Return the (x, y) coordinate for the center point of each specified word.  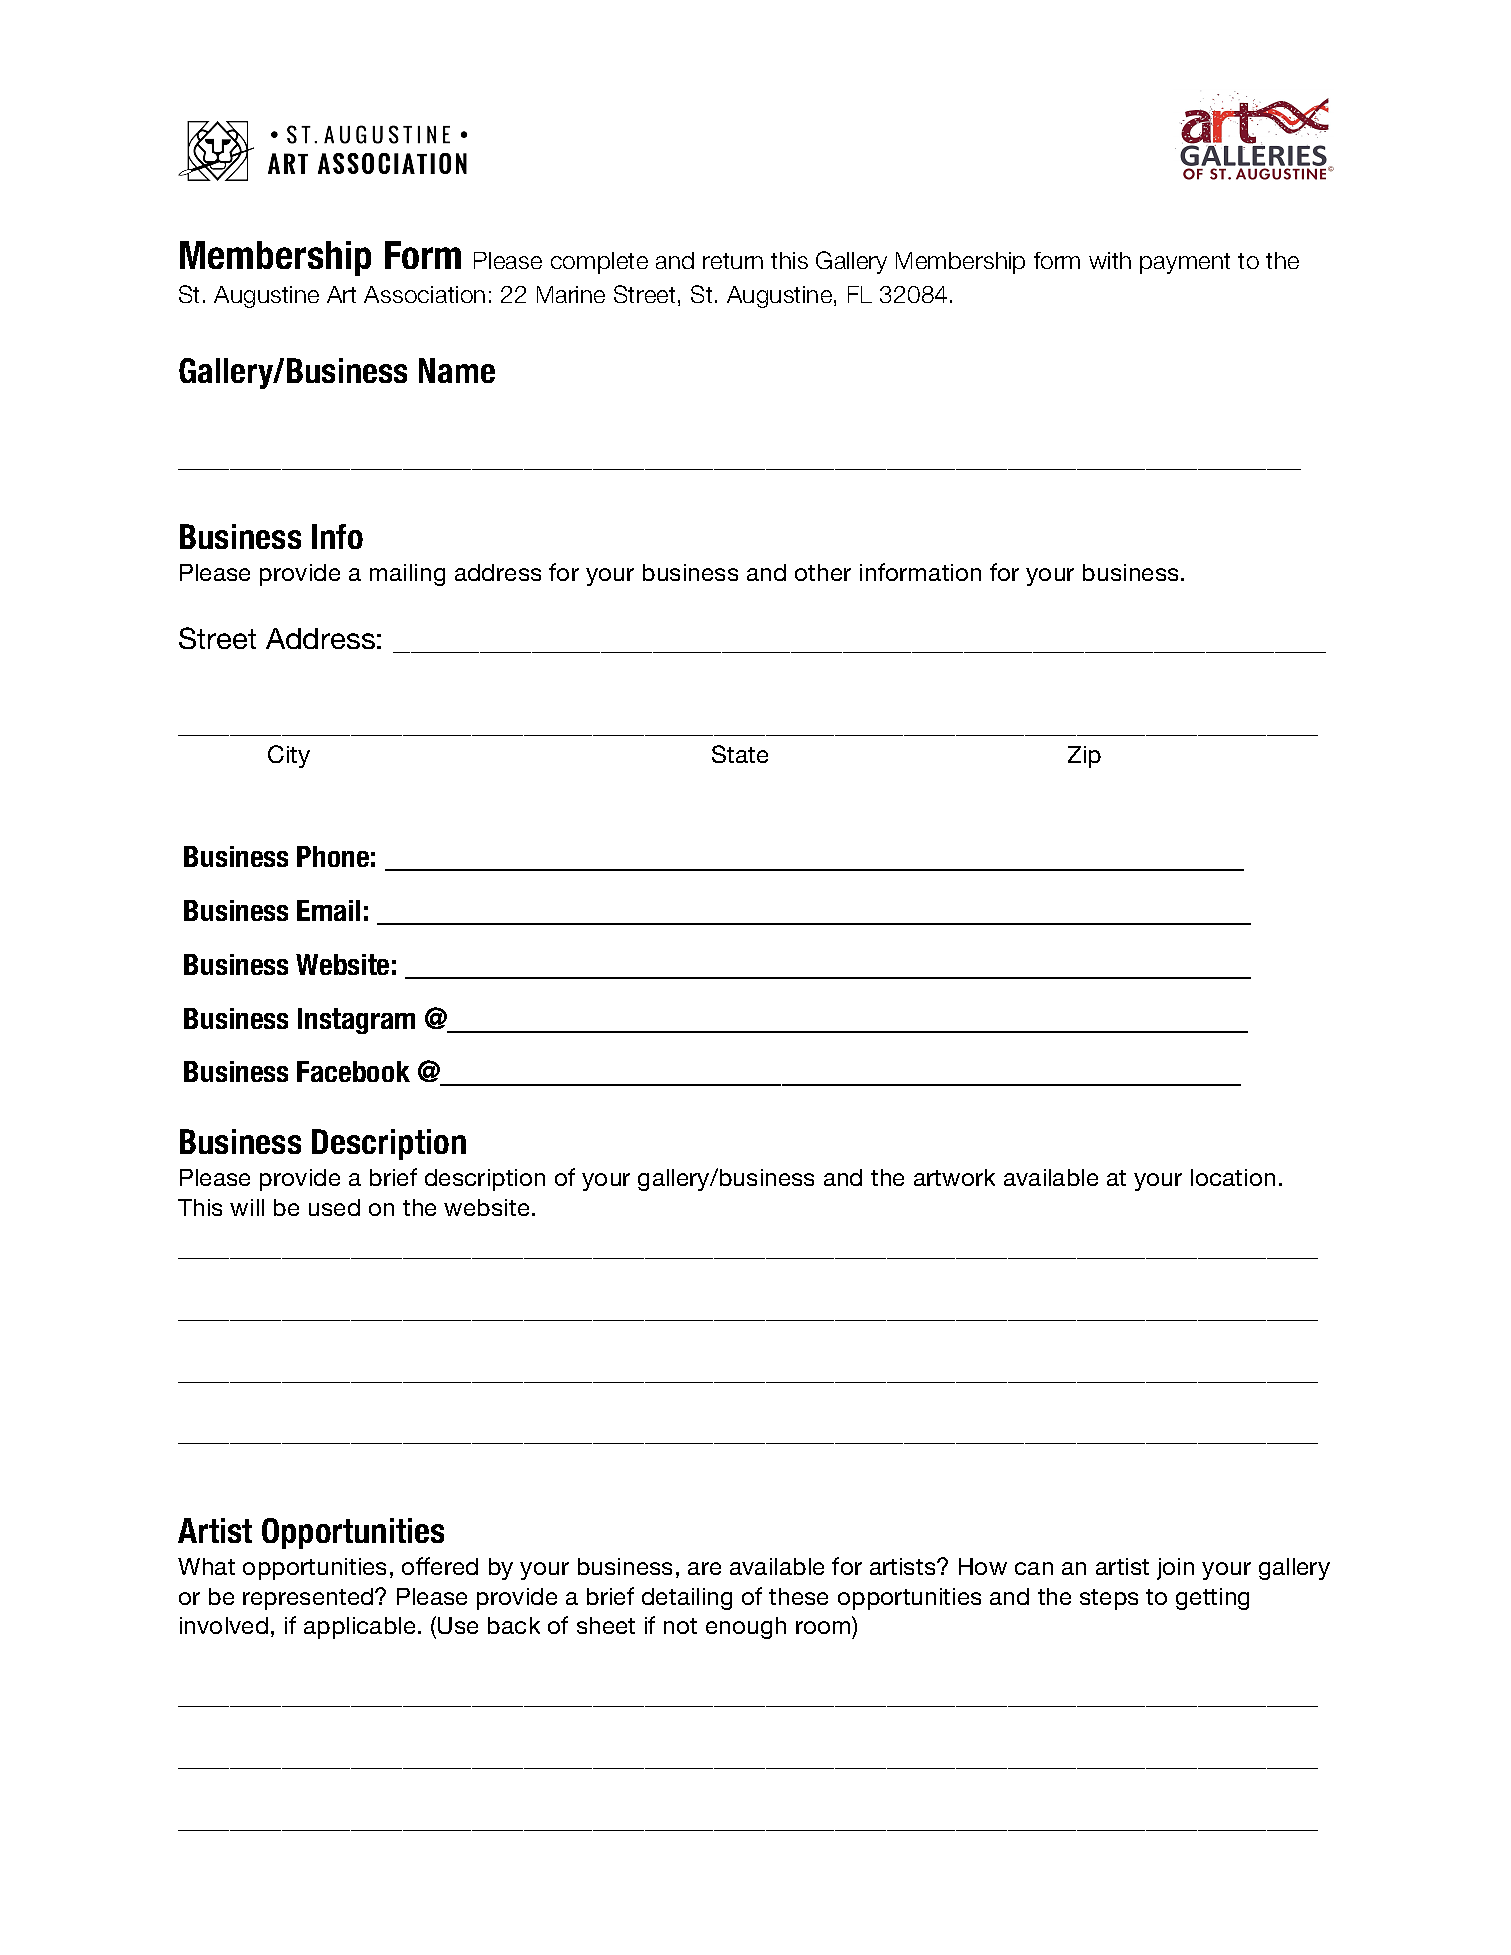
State (740, 754)
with (1110, 260)
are (704, 1568)
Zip (1084, 757)
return (733, 261)
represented (309, 1599)
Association (424, 294)
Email (328, 910)
